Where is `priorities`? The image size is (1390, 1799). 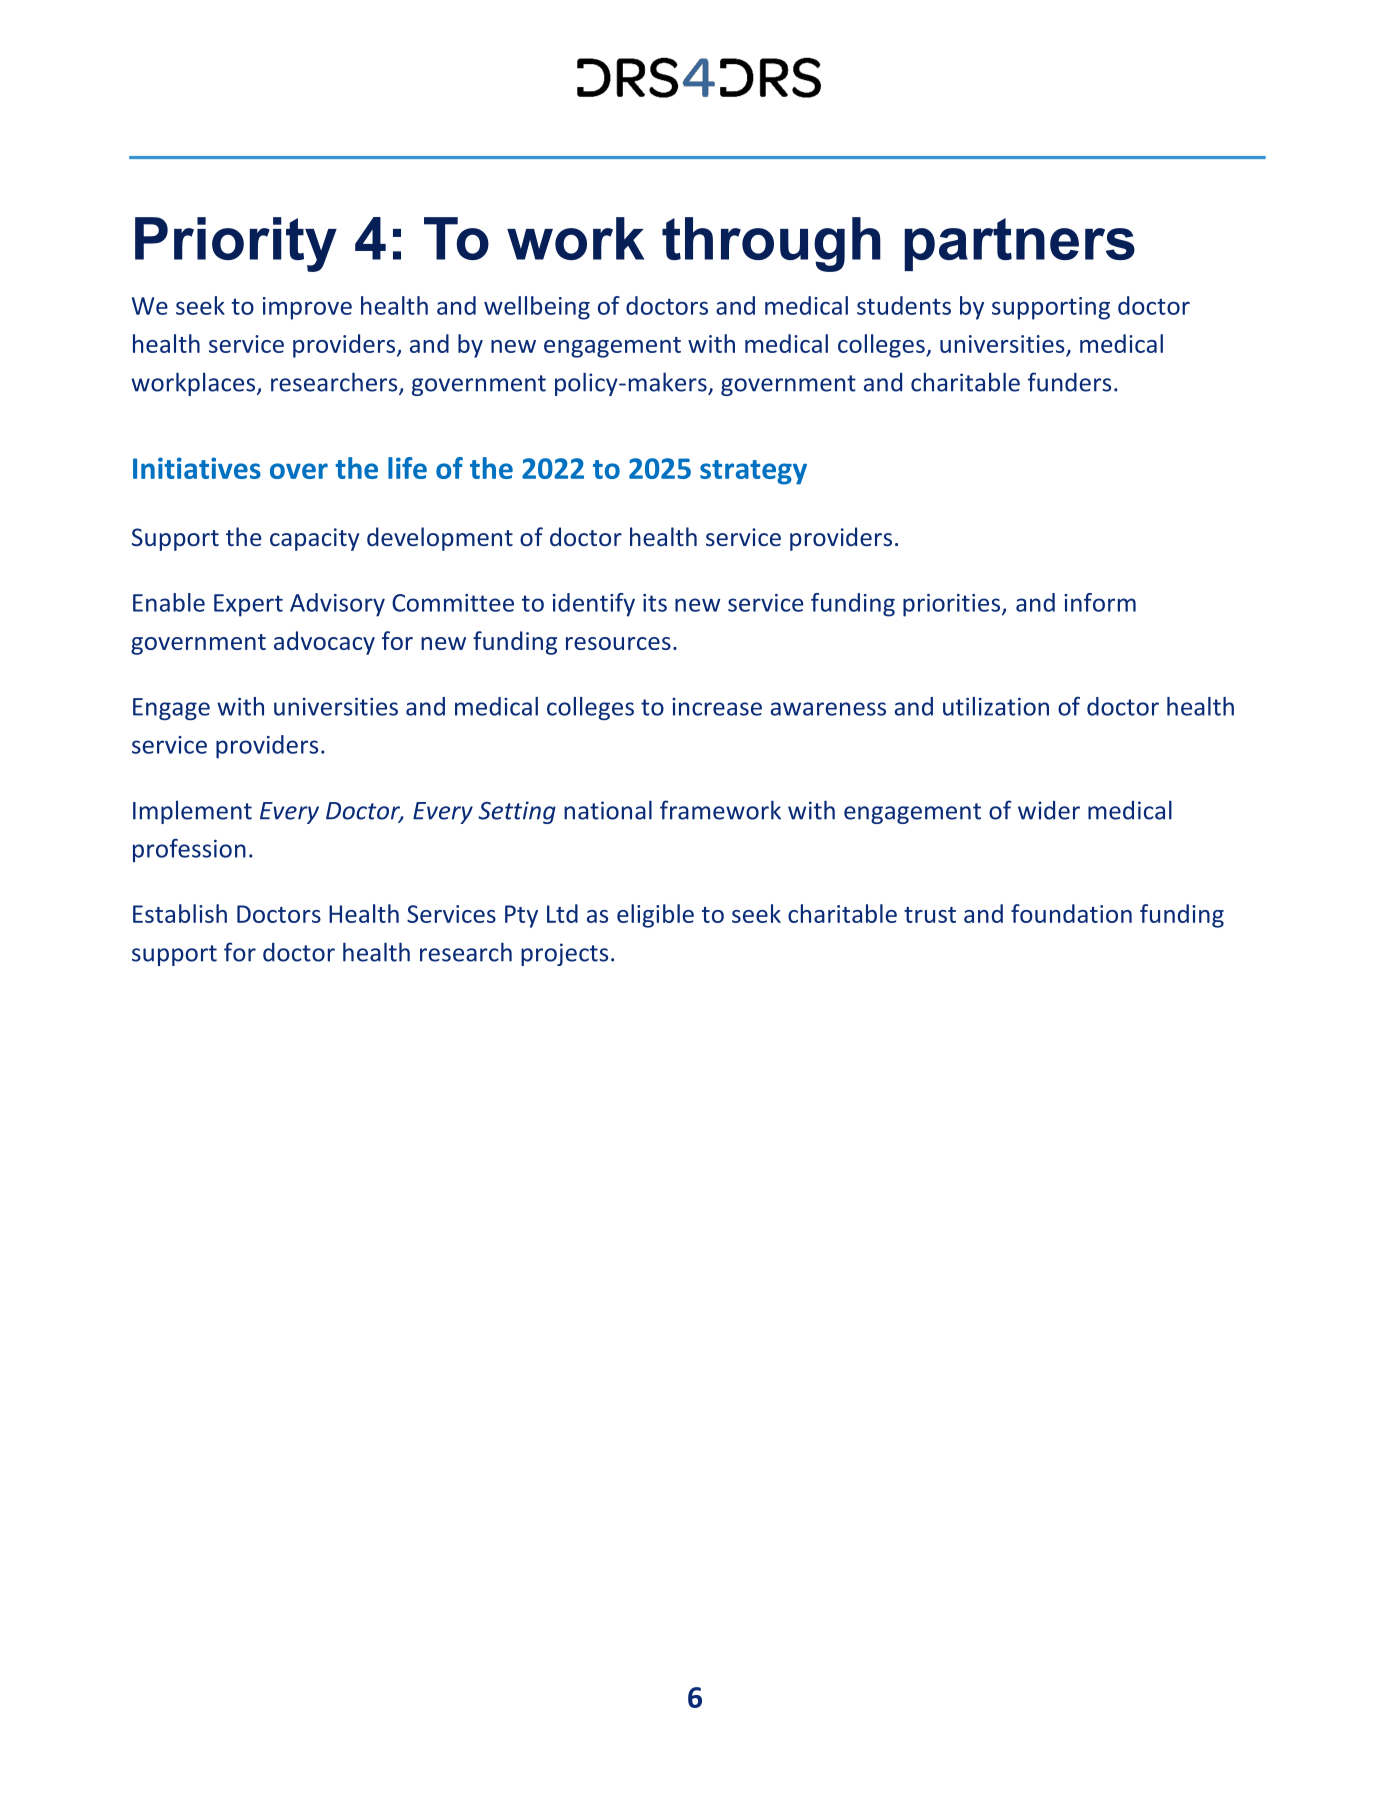
priorities is located at coordinates (953, 605).
